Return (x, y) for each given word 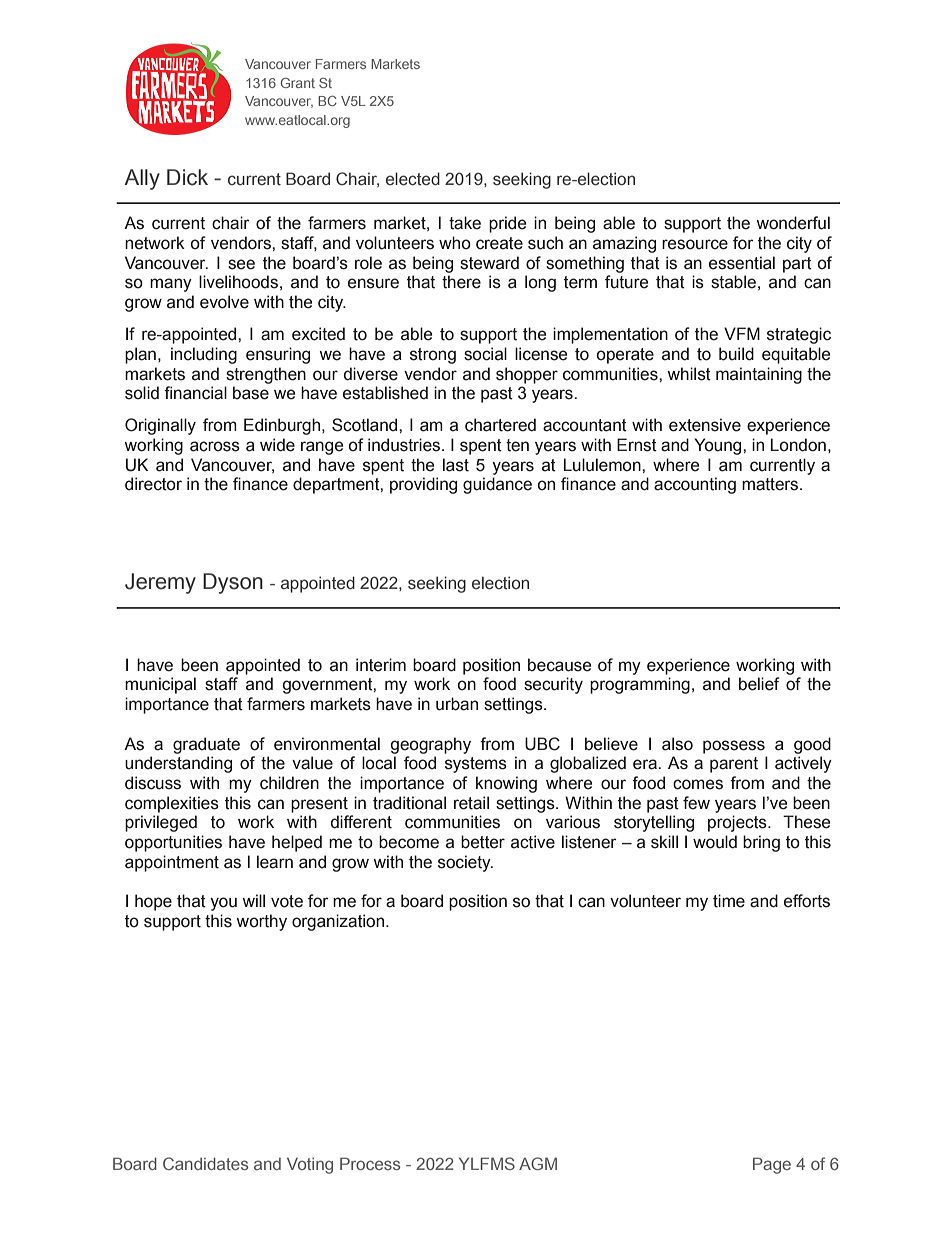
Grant (298, 83)
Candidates (205, 1163)
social (485, 354)
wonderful (793, 223)
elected (413, 179)
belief (759, 684)
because (559, 665)
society (465, 863)
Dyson (233, 583)
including (204, 355)
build (736, 354)
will (253, 900)
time (729, 901)
